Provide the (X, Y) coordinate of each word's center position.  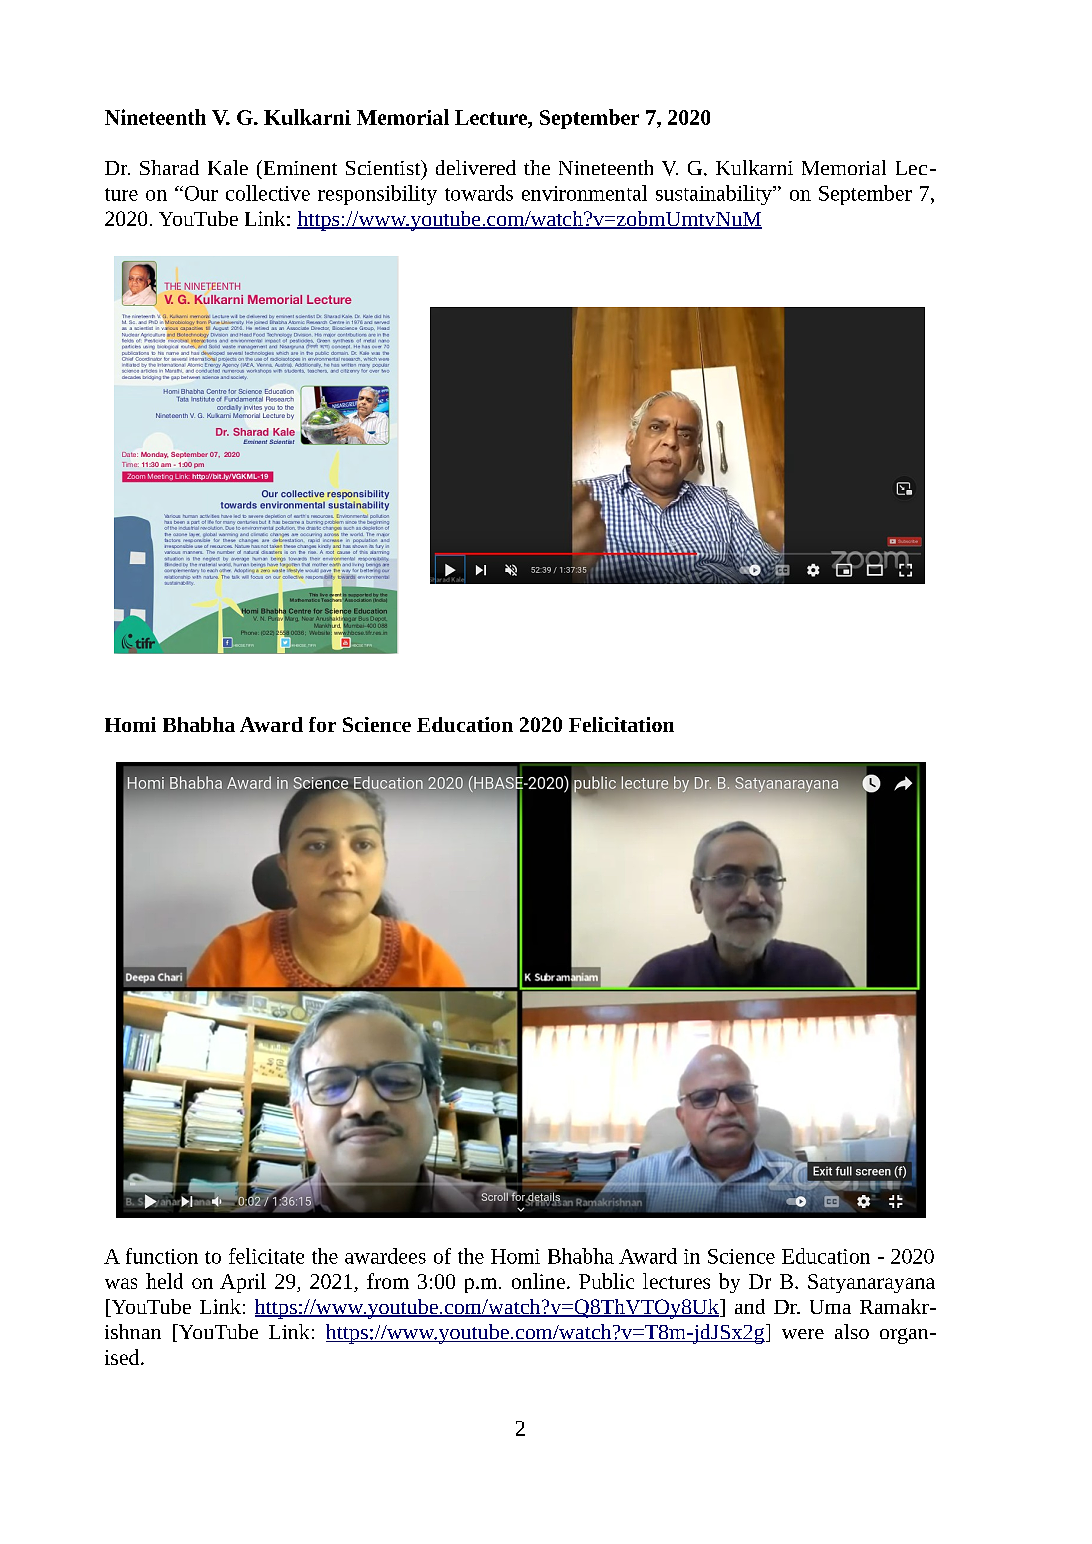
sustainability (715, 195)
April (243, 1283)
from (388, 1281)
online (538, 1281)
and (750, 1306)
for (322, 724)
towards (479, 193)
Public (606, 1281)
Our (200, 193)
